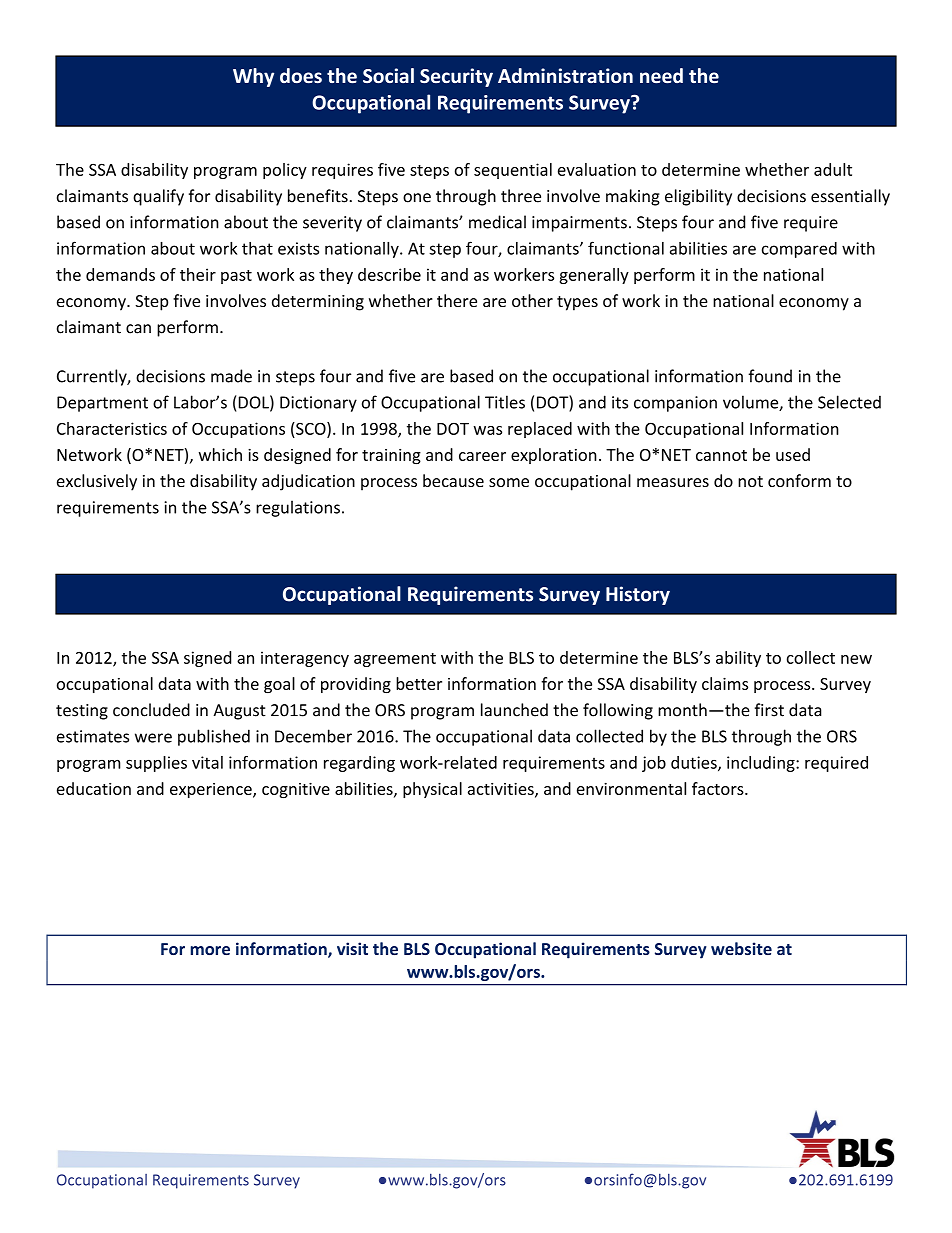 This screenshot has width=952, height=1233. I want to click on Why, so click(253, 77).
